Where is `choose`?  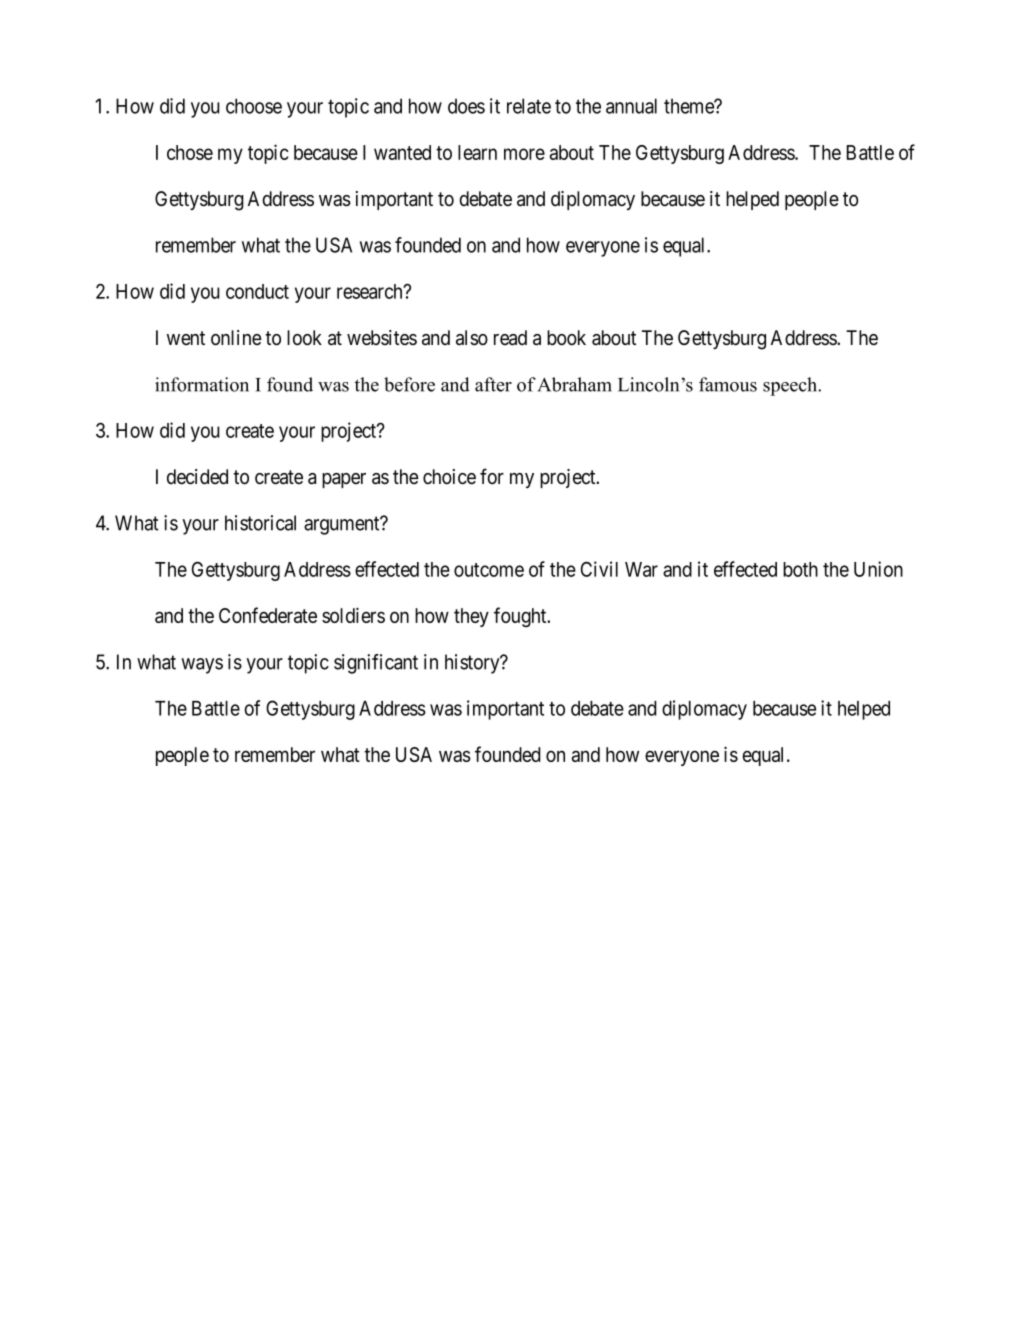
choose is located at coordinates (254, 106).
